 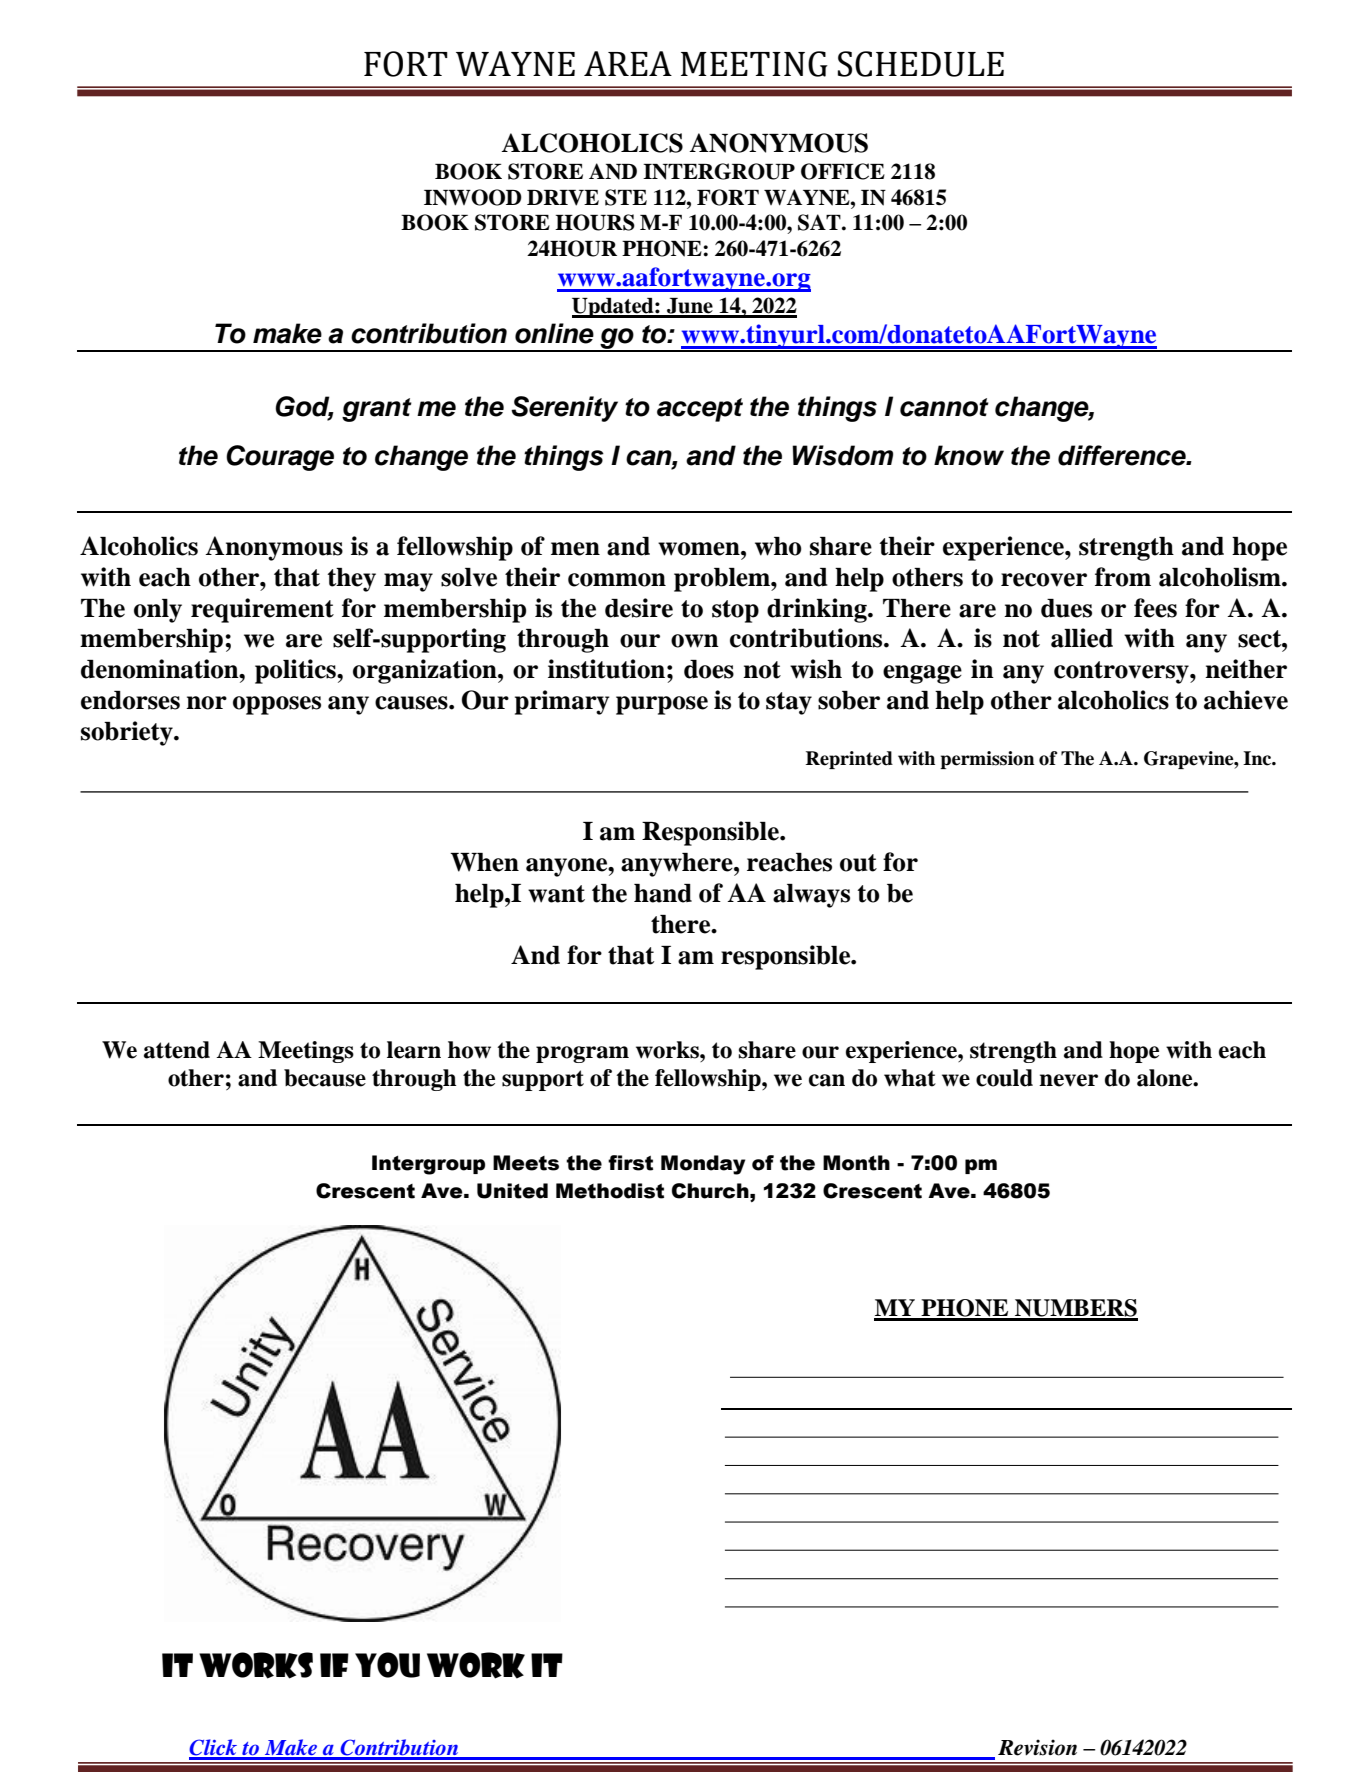 I want to click on INWOOD, so click(x=473, y=197).
